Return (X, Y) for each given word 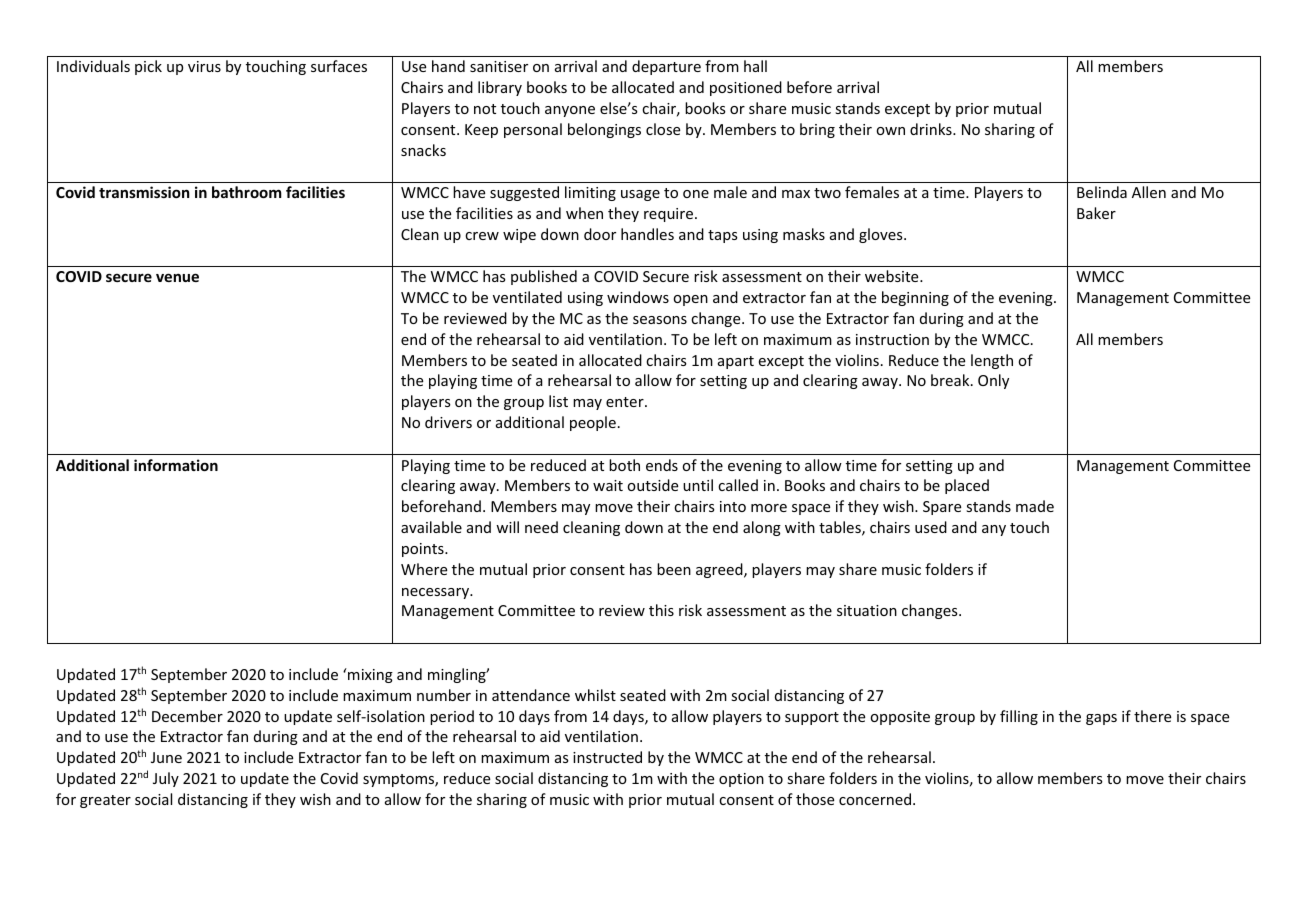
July (166, 779)
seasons (660, 320)
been (674, 569)
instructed (607, 757)
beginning (915, 298)
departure (666, 67)
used (931, 527)
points (424, 550)
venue (177, 277)
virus (204, 66)
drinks (932, 129)
